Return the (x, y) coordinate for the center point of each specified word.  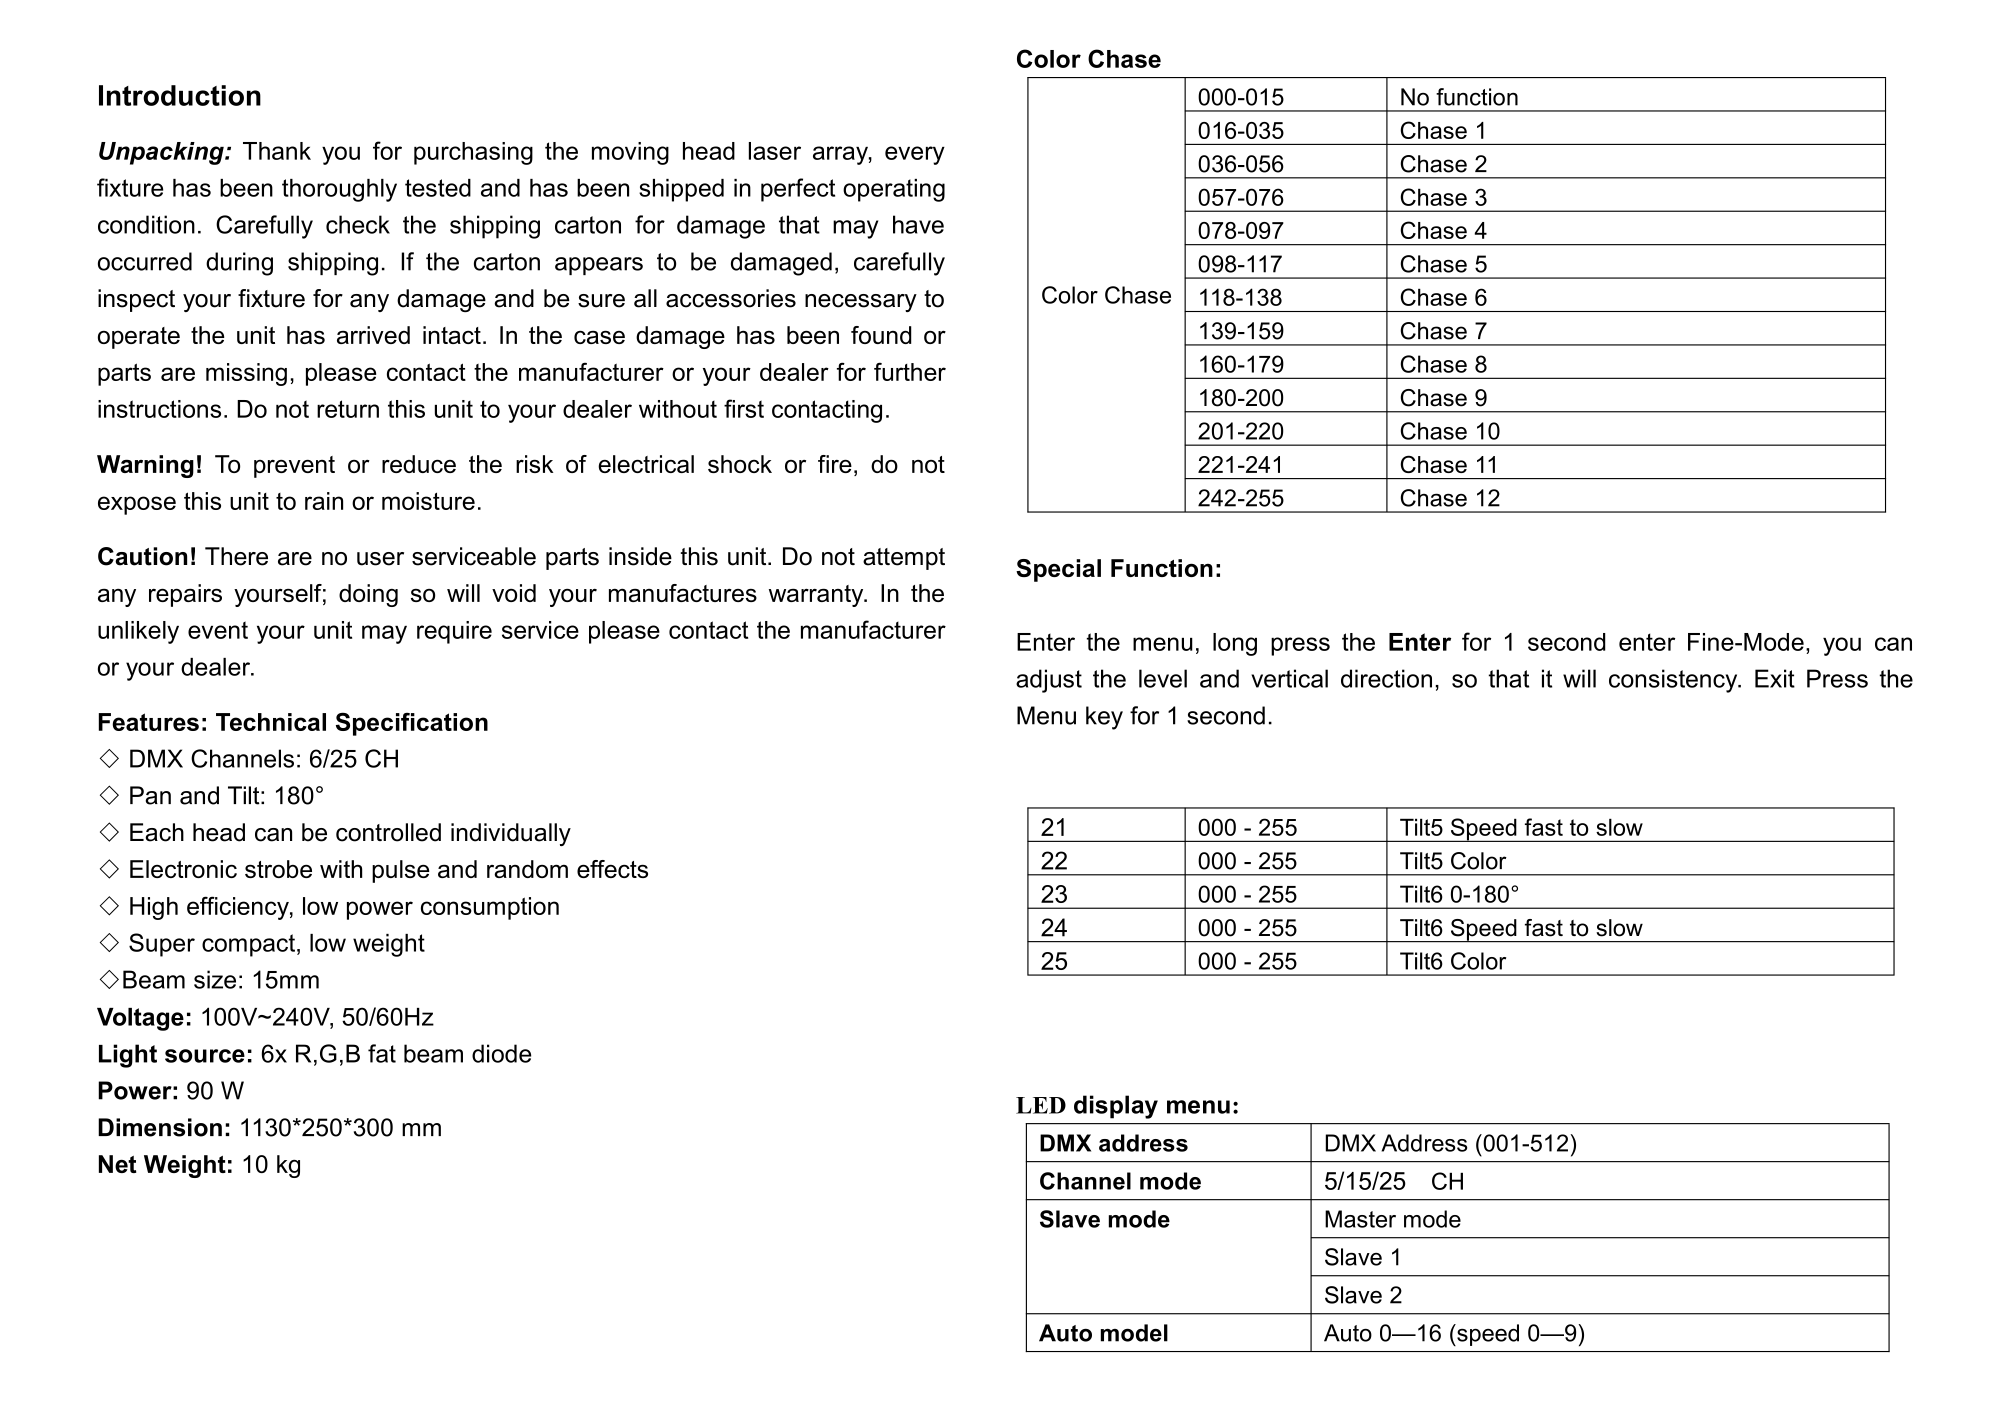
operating (894, 190)
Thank (277, 151)
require (454, 632)
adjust (1049, 681)
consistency (1674, 681)
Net (117, 1164)
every (915, 155)
